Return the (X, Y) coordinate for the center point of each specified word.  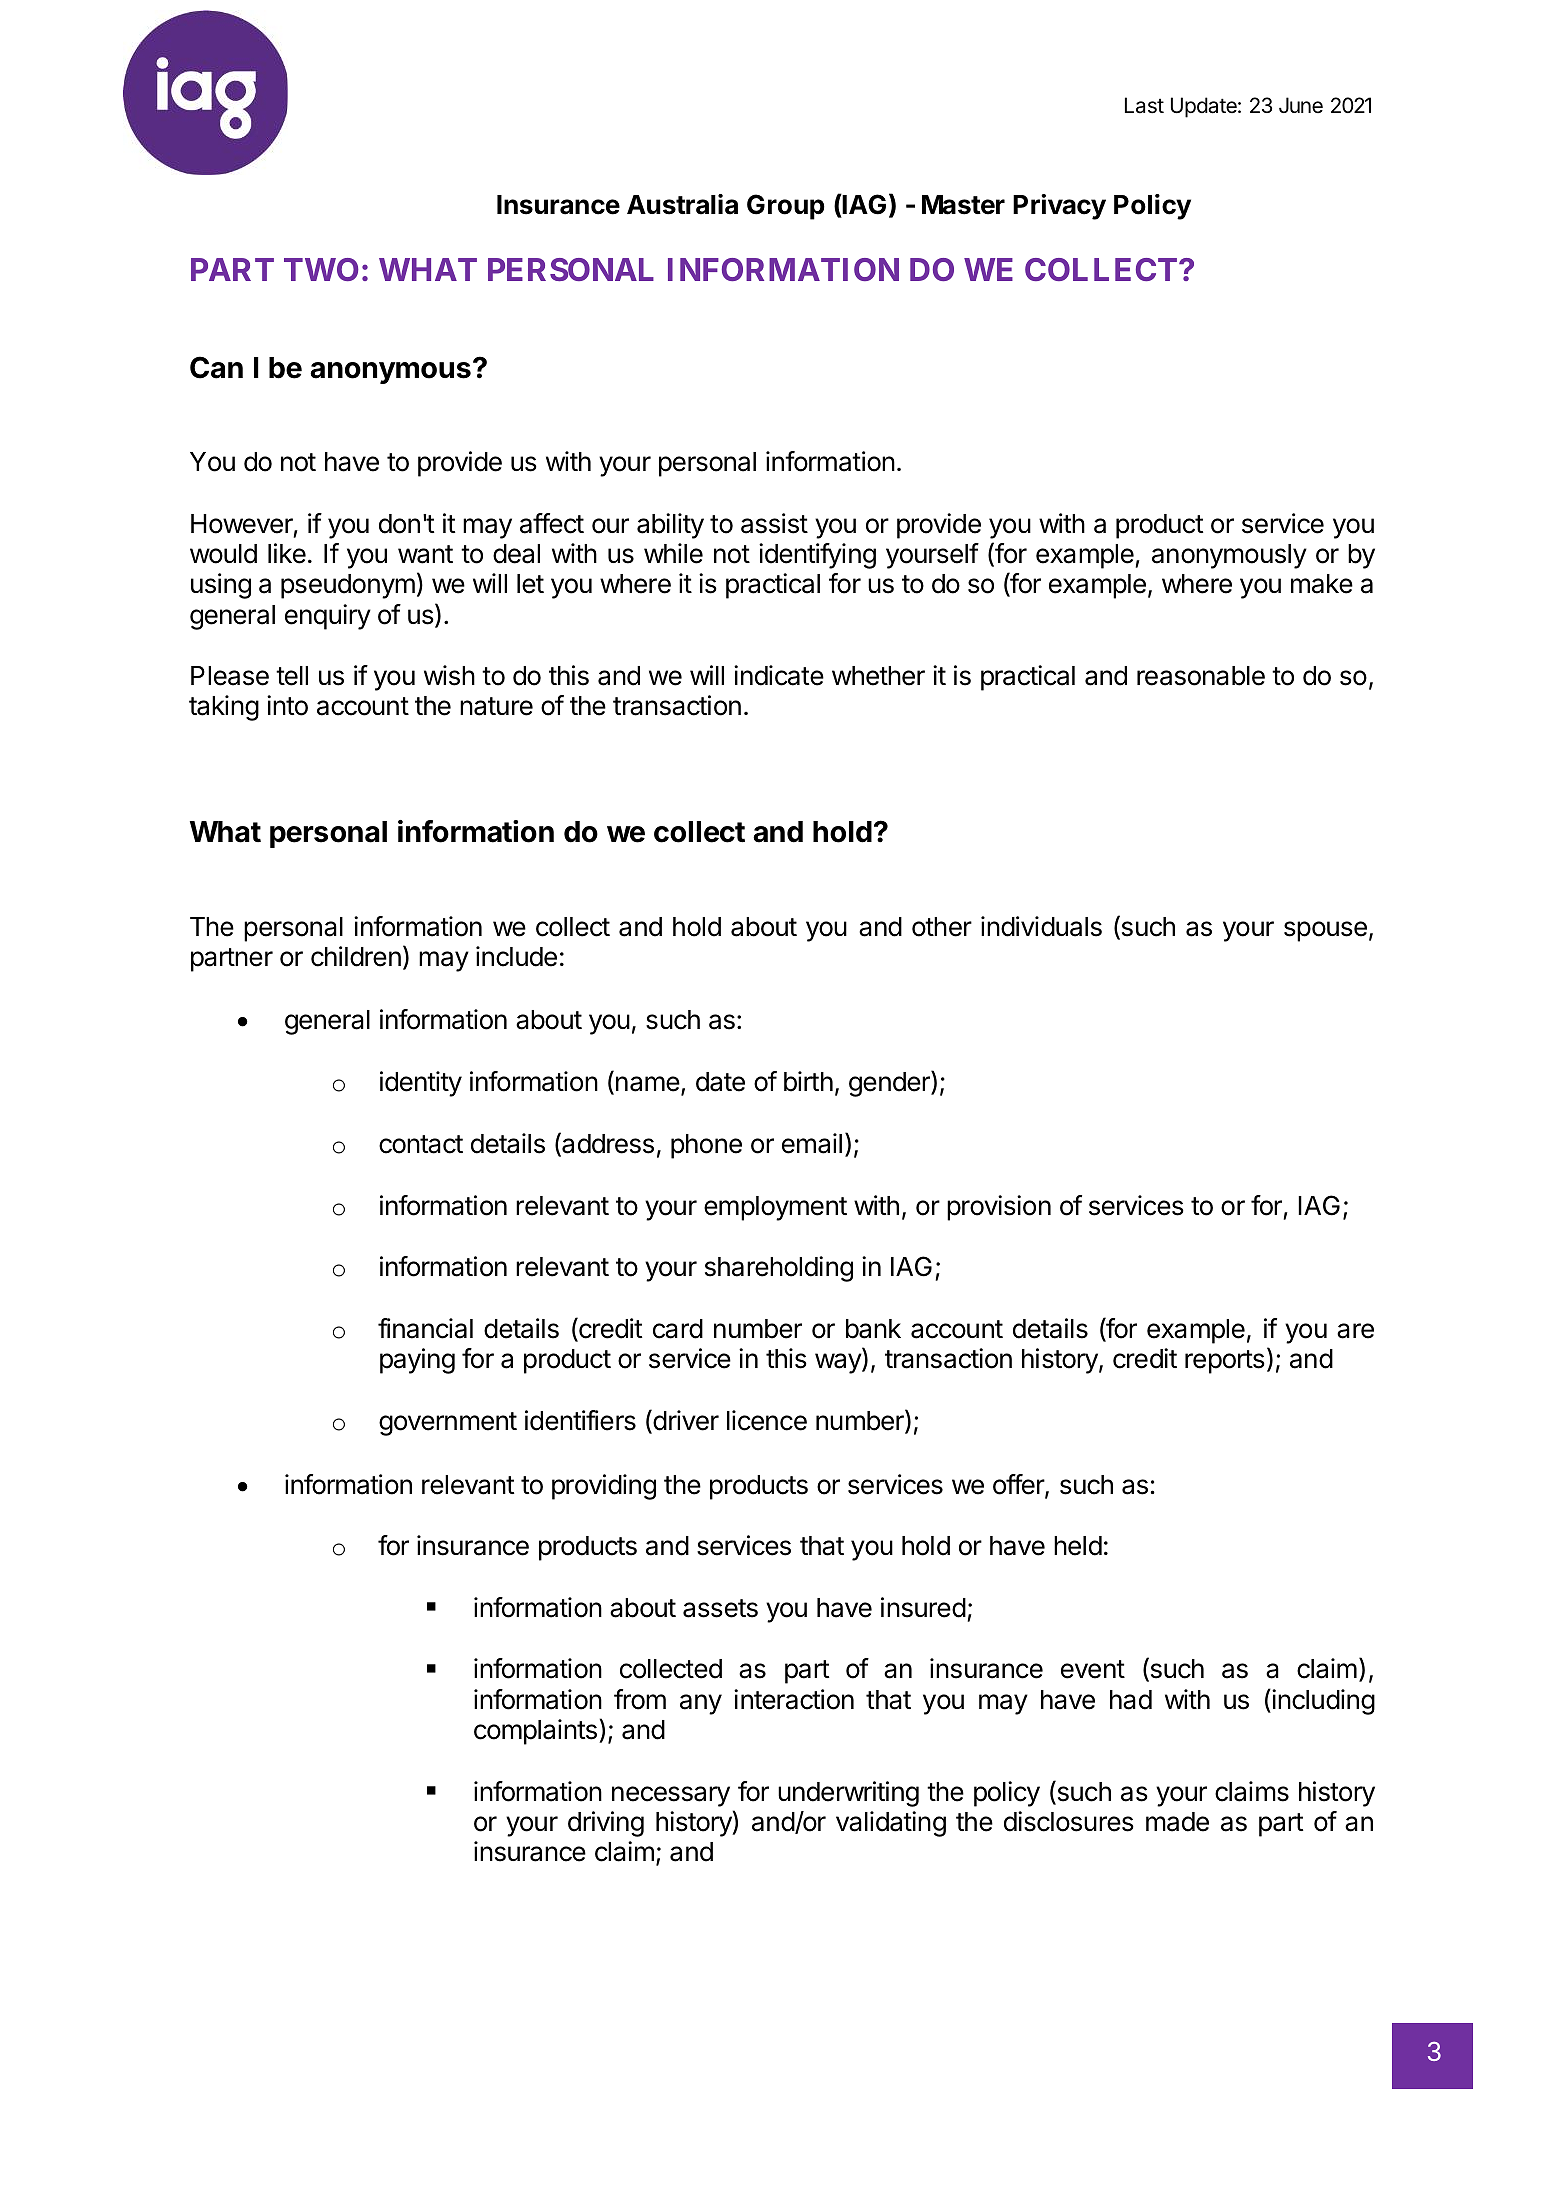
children (356, 956)
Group (786, 207)
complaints (535, 1732)
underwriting (848, 1794)
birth (808, 1081)
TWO (321, 269)
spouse (1325, 931)
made (1177, 1822)
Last (1144, 105)
